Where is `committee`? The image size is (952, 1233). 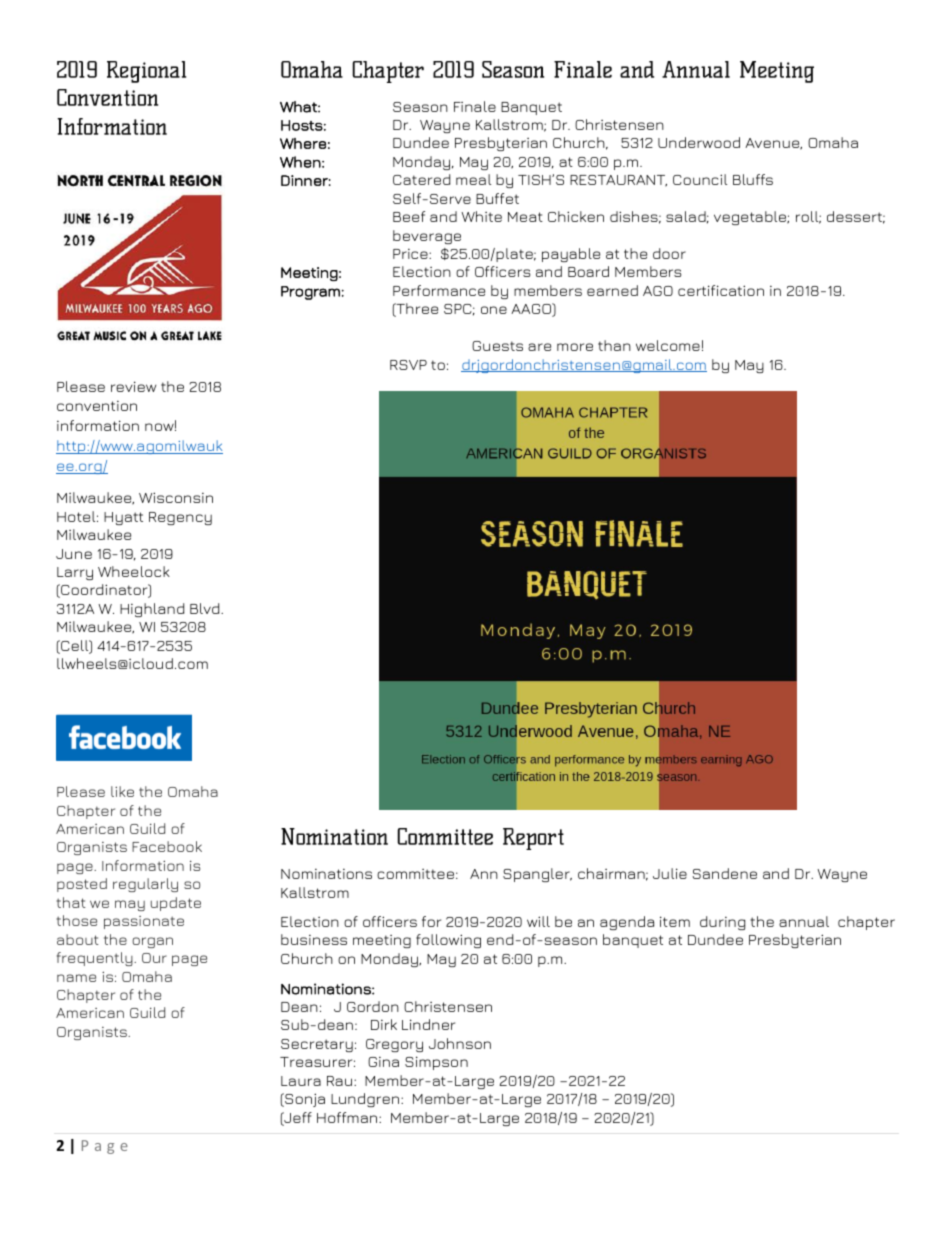
committee is located at coordinates (415, 874).
